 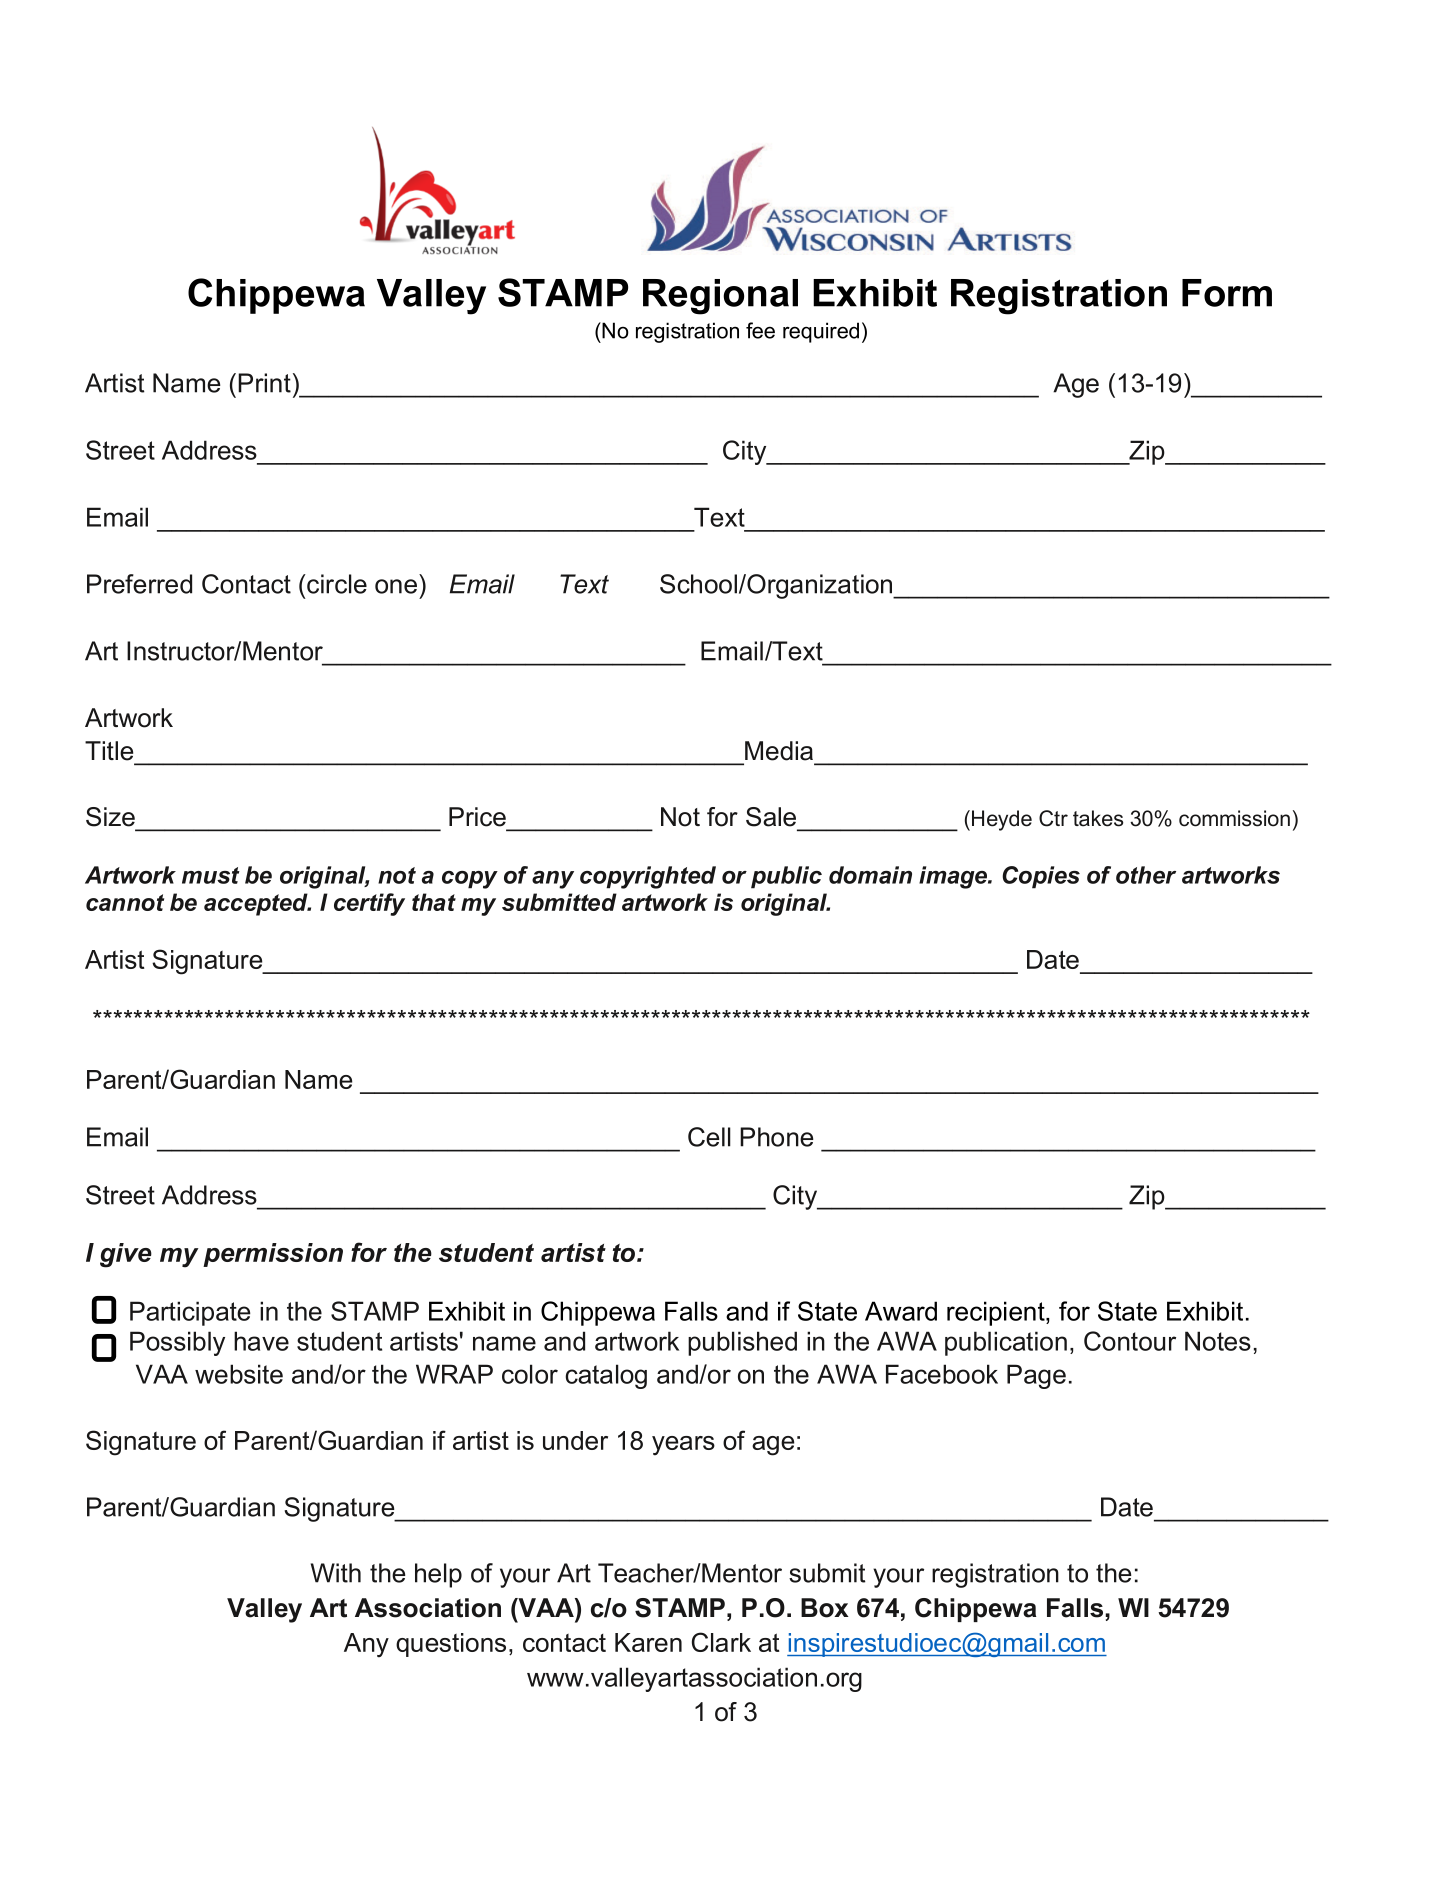 I want to click on circle, so click(x=336, y=584).
